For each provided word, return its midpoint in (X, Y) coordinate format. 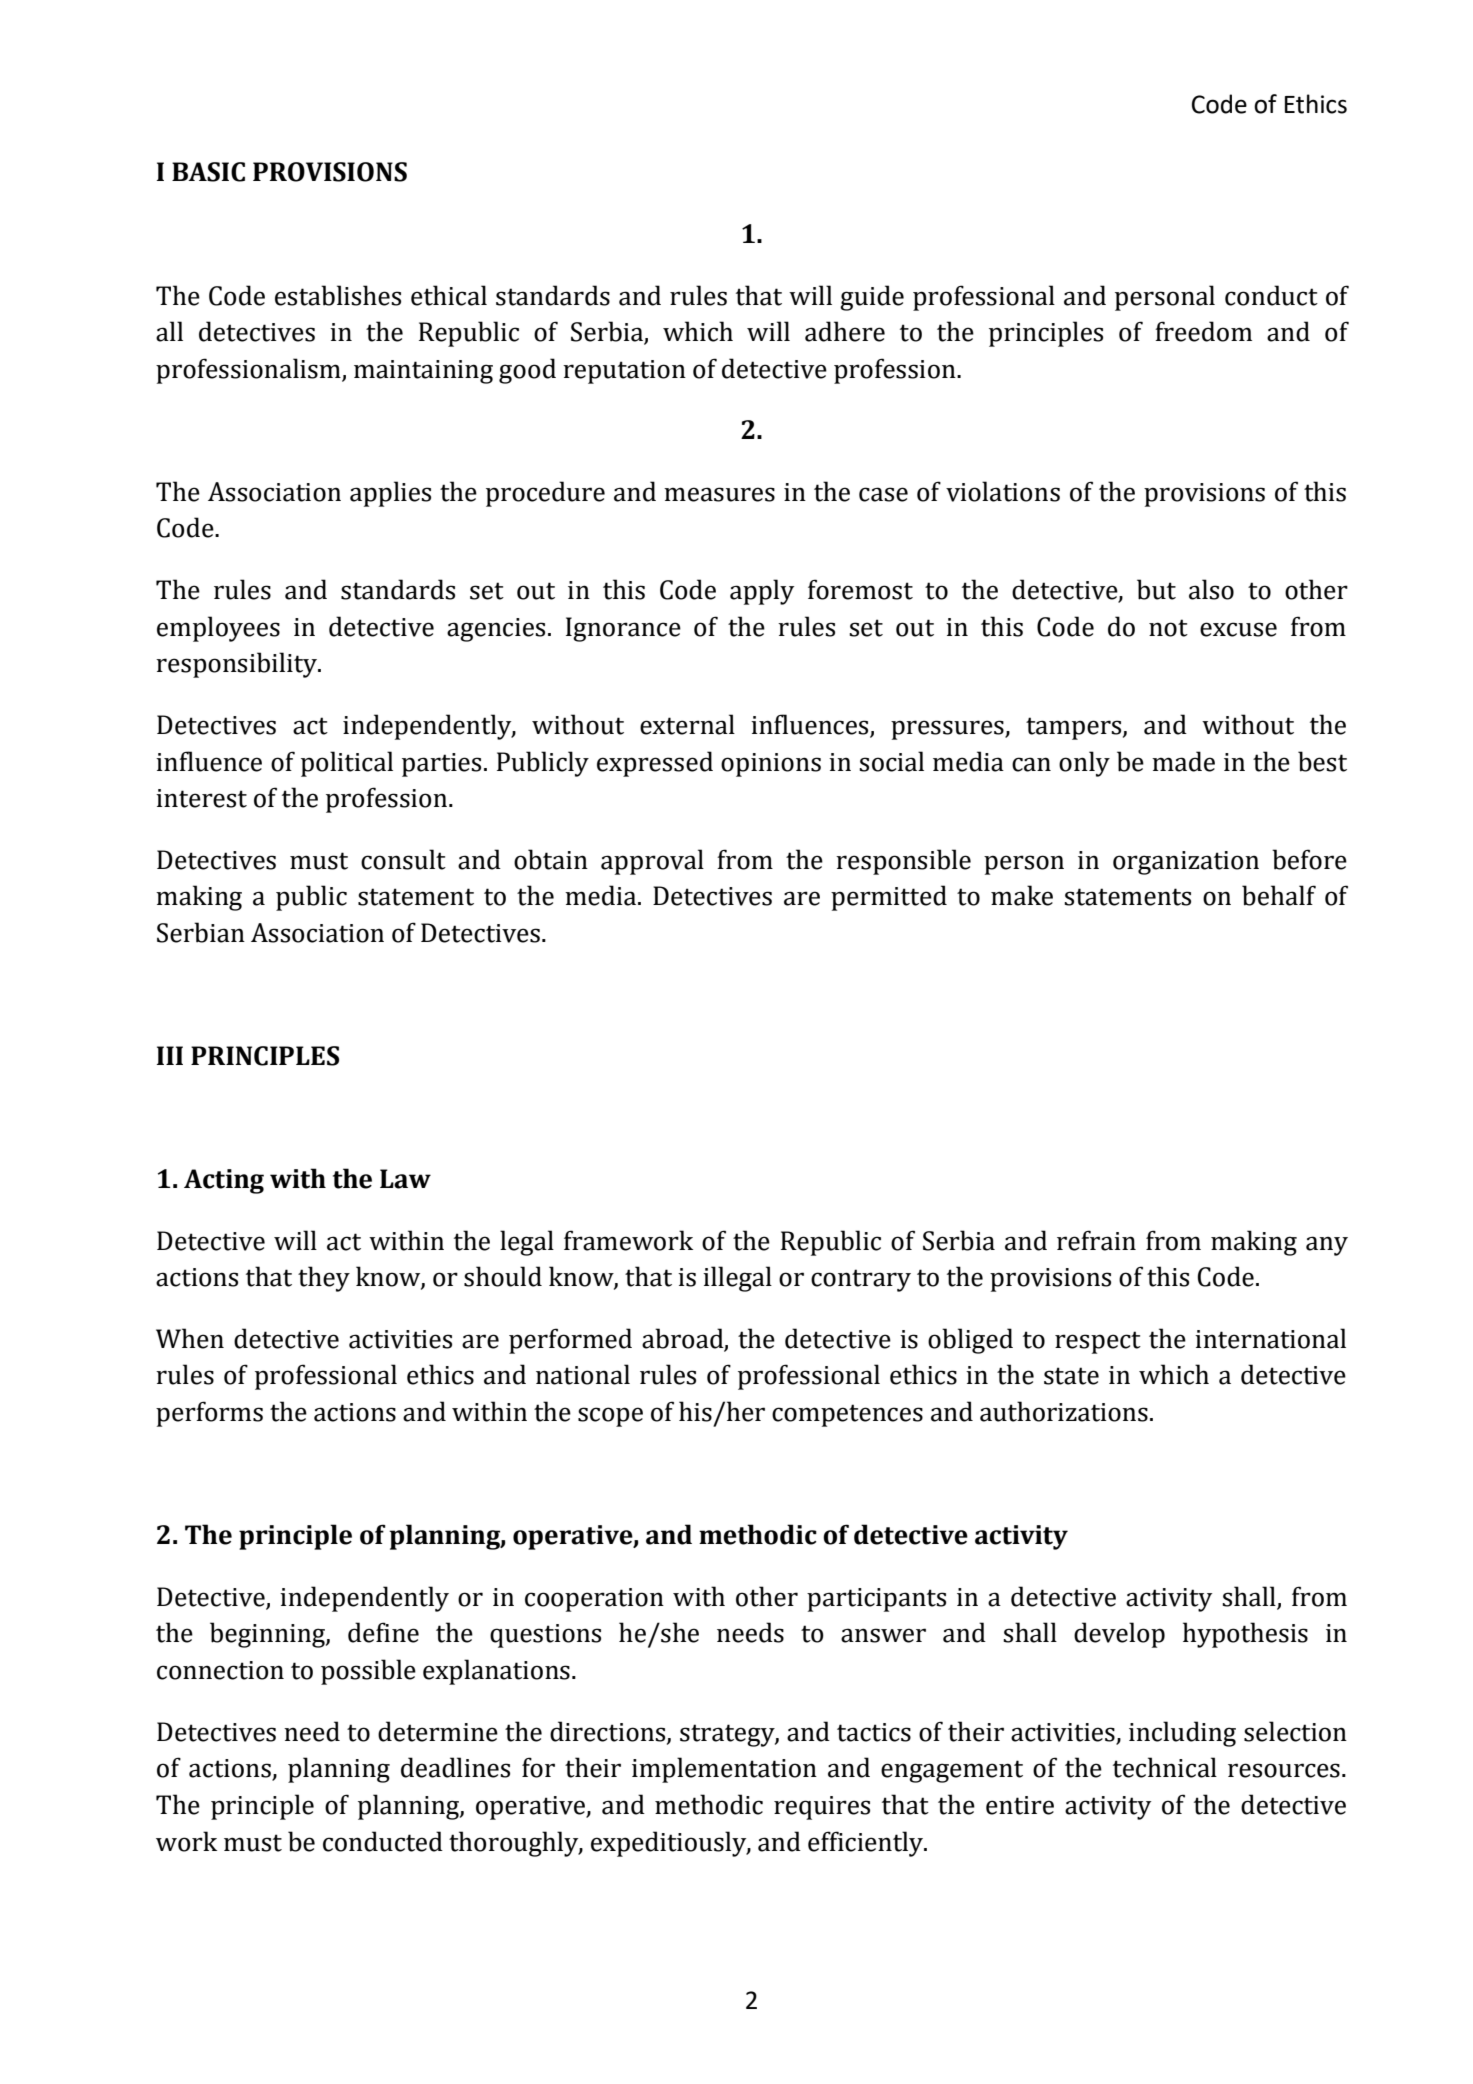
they (324, 1279)
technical (1165, 1767)
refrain (1096, 1240)
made (1183, 761)
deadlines (455, 1767)
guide (872, 298)
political (347, 764)
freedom (1203, 331)
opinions (771, 765)
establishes (338, 295)
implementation (724, 1770)
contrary (861, 1280)
